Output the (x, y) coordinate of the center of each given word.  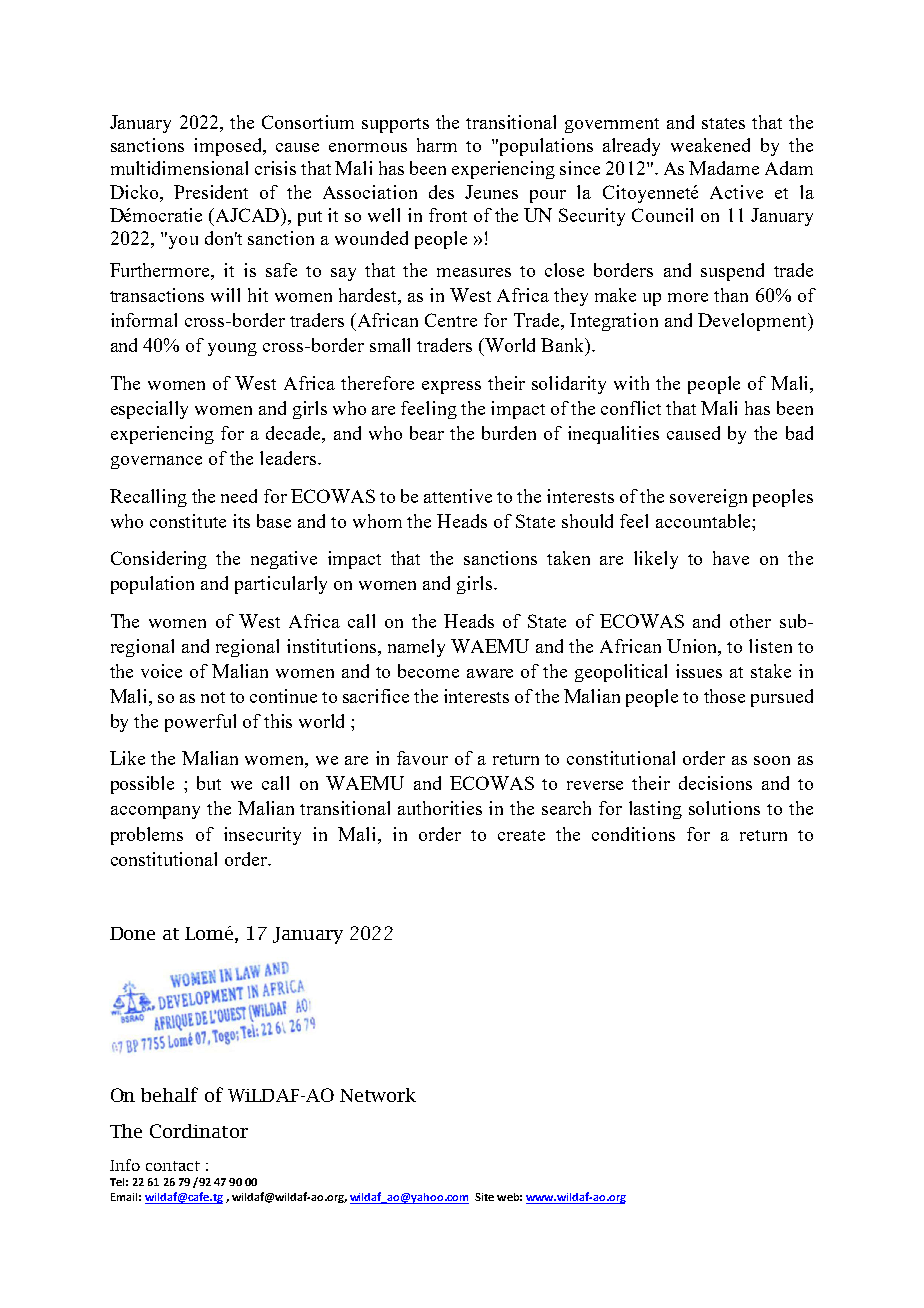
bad (799, 433)
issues (699, 671)
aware (490, 673)
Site (484, 1197)
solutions (724, 808)
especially (149, 410)
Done (132, 933)
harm (437, 145)
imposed (229, 147)
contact (173, 1166)
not (213, 697)
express (451, 387)
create (521, 835)
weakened (710, 145)
